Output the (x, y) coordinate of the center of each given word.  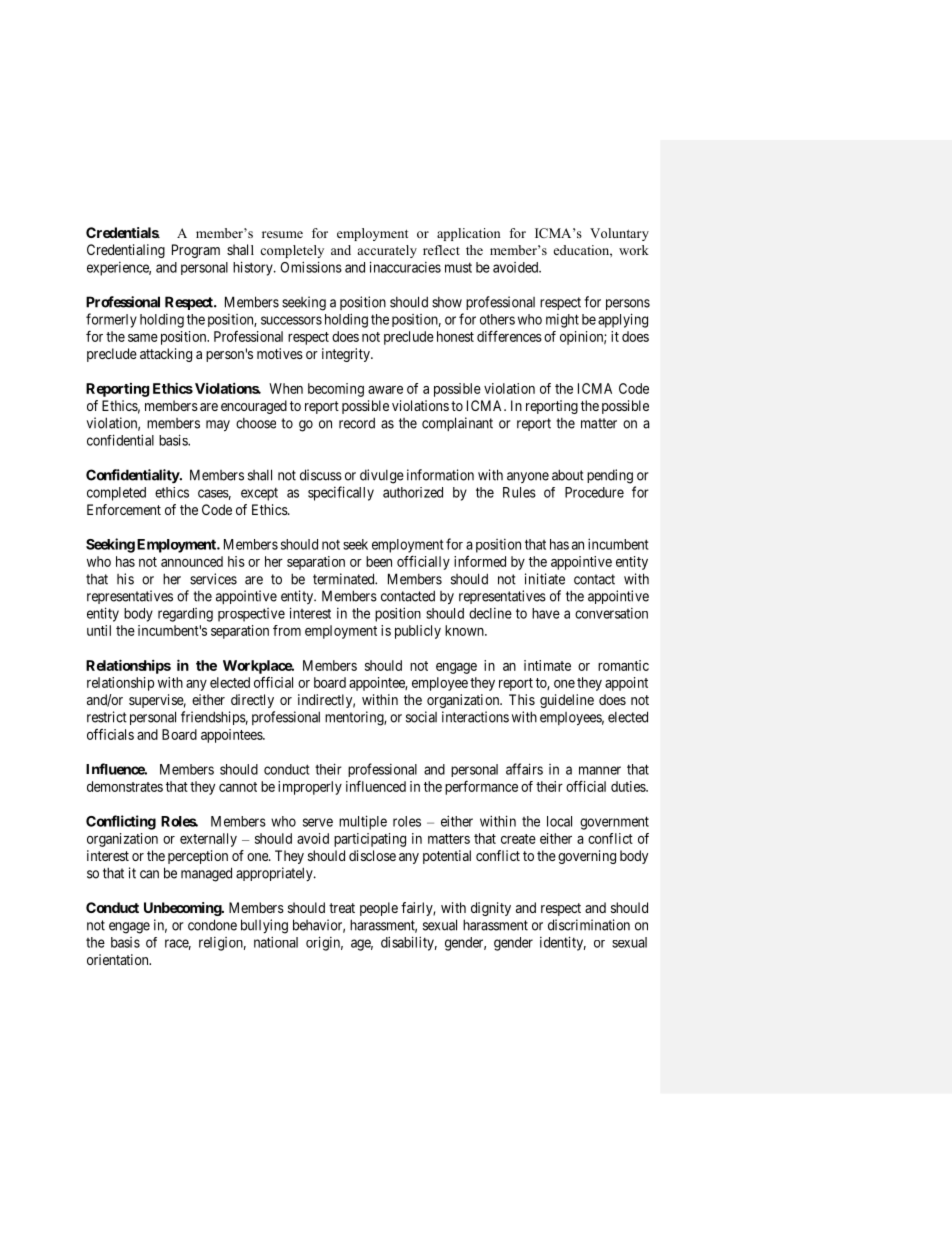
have (546, 613)
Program (196, 251)
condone (212, 925)
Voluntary (619, 234)
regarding (185, 615)
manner (600, 770)
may (218, 426)
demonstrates (125, 786)
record (357, 423)
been (379, 561)
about (568, 475)
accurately (387, 251)
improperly (310, 788)
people (379, 909)
